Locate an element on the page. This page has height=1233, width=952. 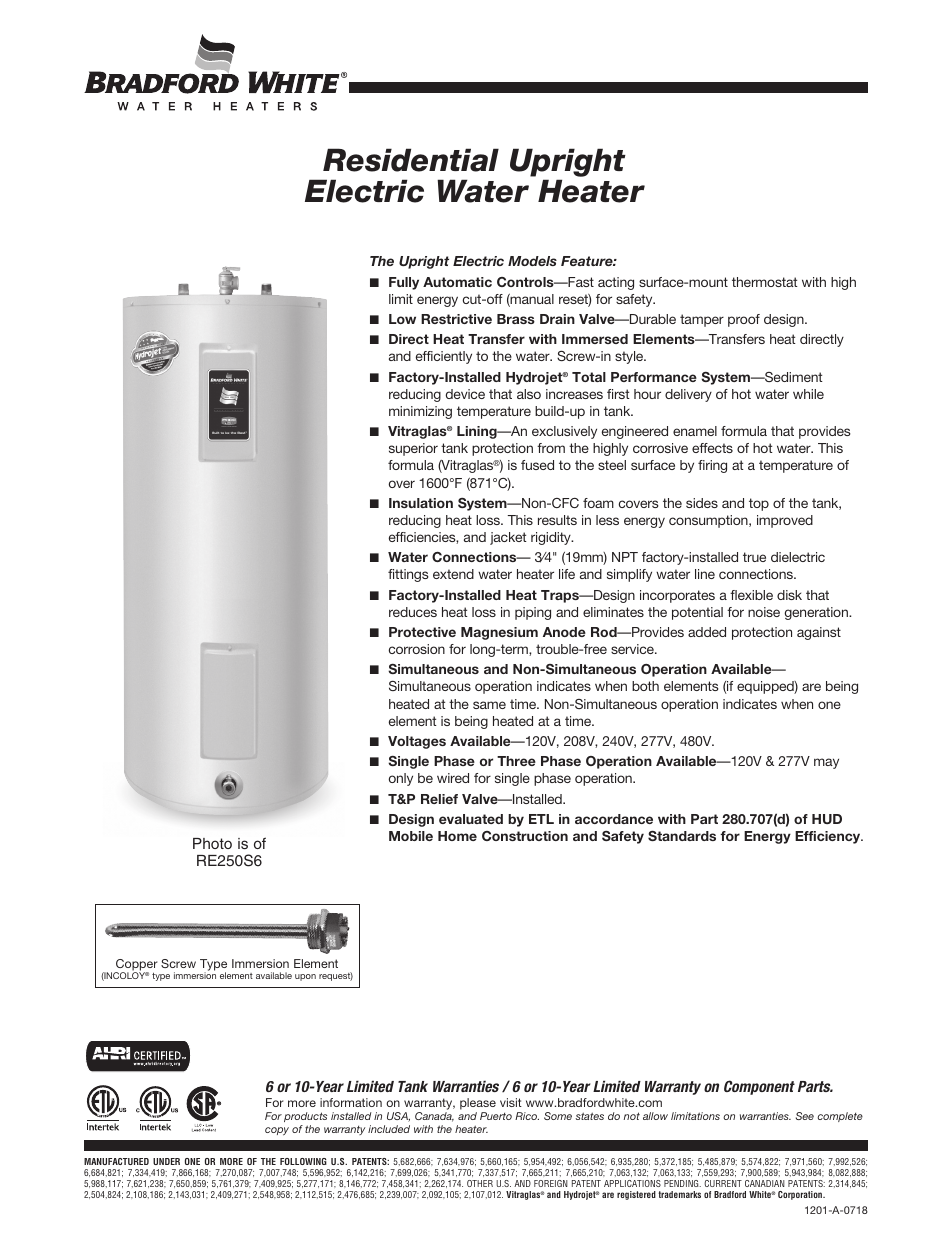
thermostat is located at coordinates (765, 282).
